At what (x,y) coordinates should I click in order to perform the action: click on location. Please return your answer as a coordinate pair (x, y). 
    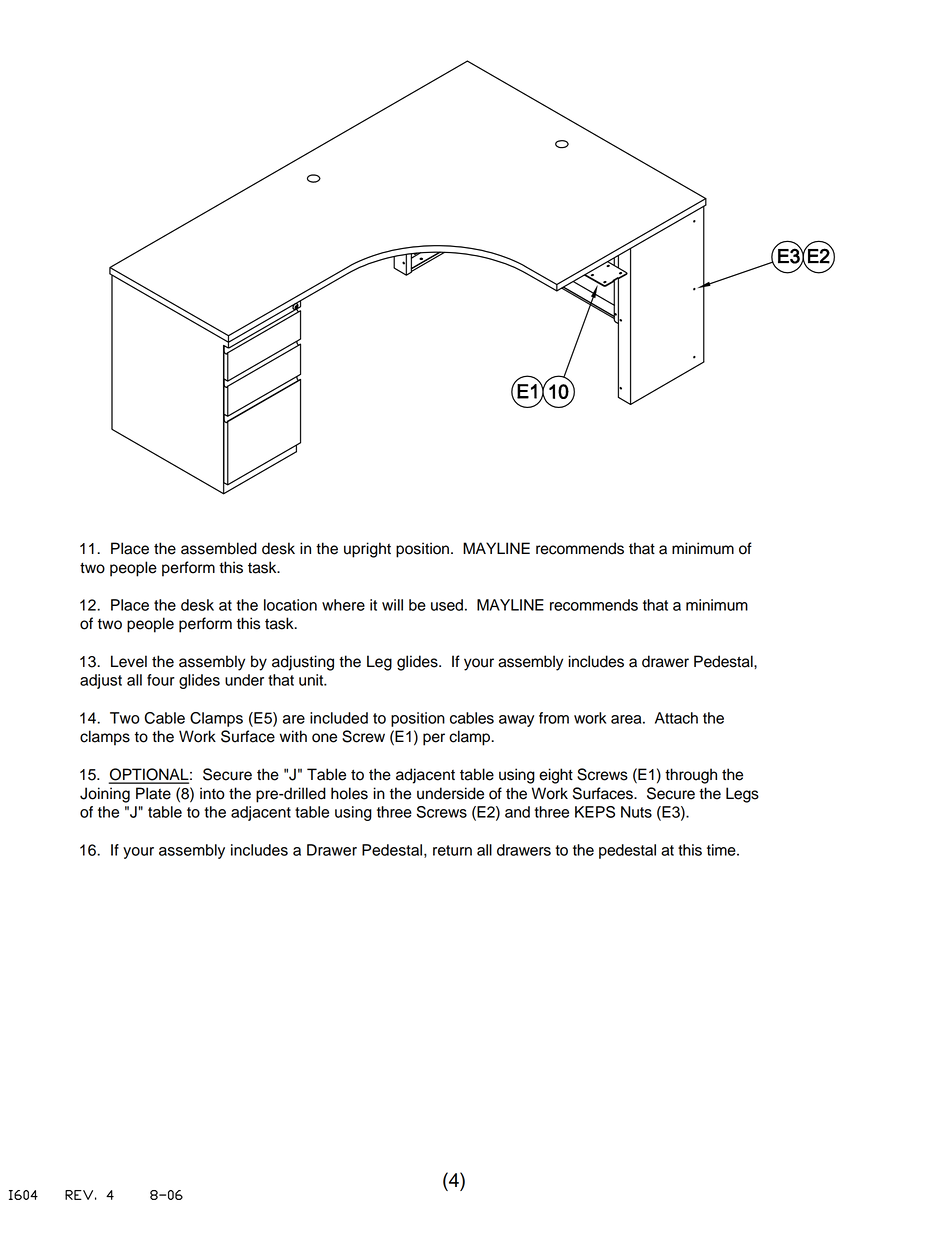
    Looking at the image, I should click on (290, 605).
